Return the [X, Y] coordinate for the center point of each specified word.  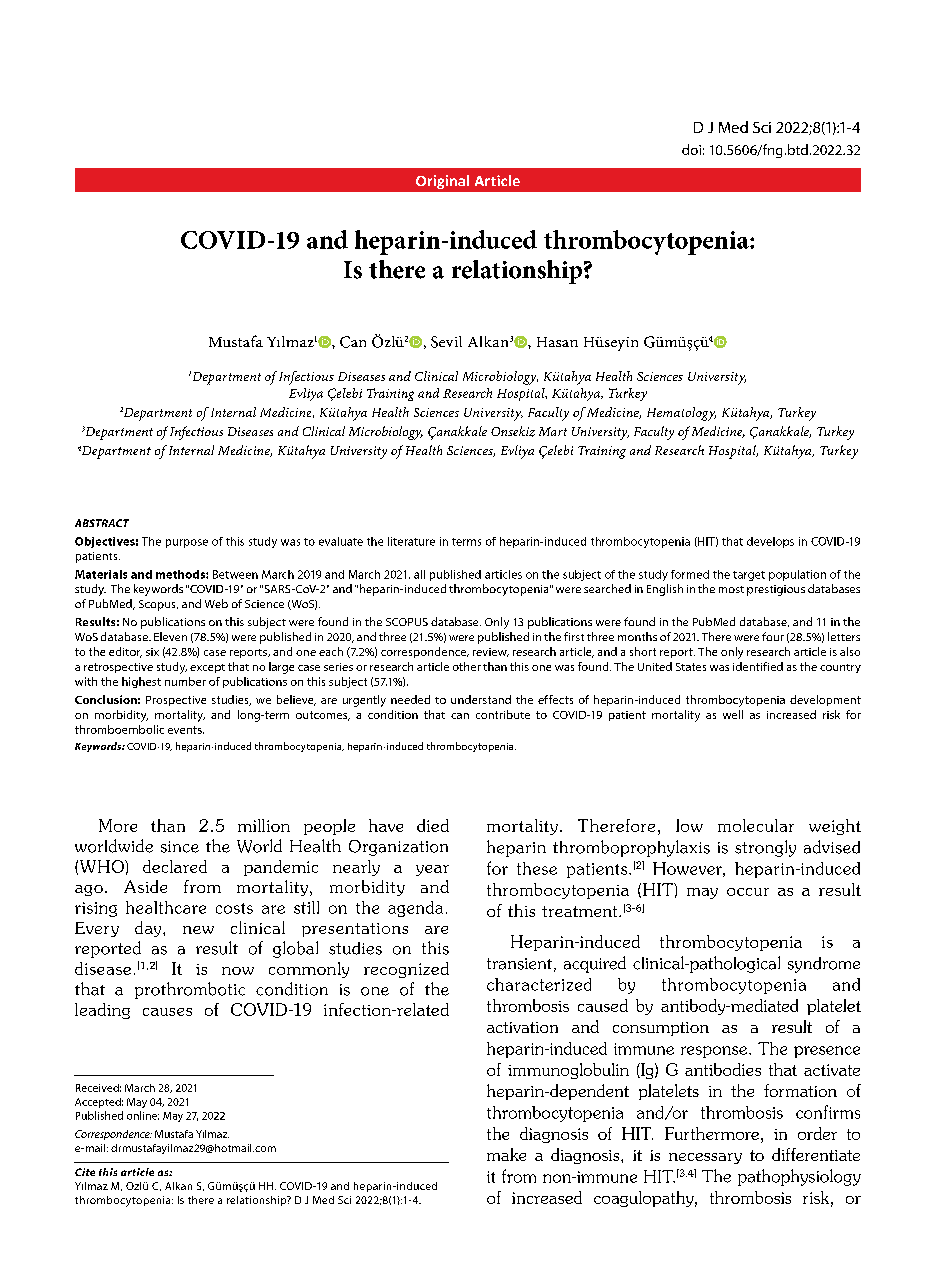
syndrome [824, 965]
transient [519, 964]
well [733, 714]
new [198, 930]
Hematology [681, 414]
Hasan [557, 342]
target [749, 576]
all [419, 574]
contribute [503, 714]
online [143, 1115]
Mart [553, 431]
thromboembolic [119, 729]
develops [770, 542]
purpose [187, 543]
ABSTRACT [102, 523]
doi [691, 149]
